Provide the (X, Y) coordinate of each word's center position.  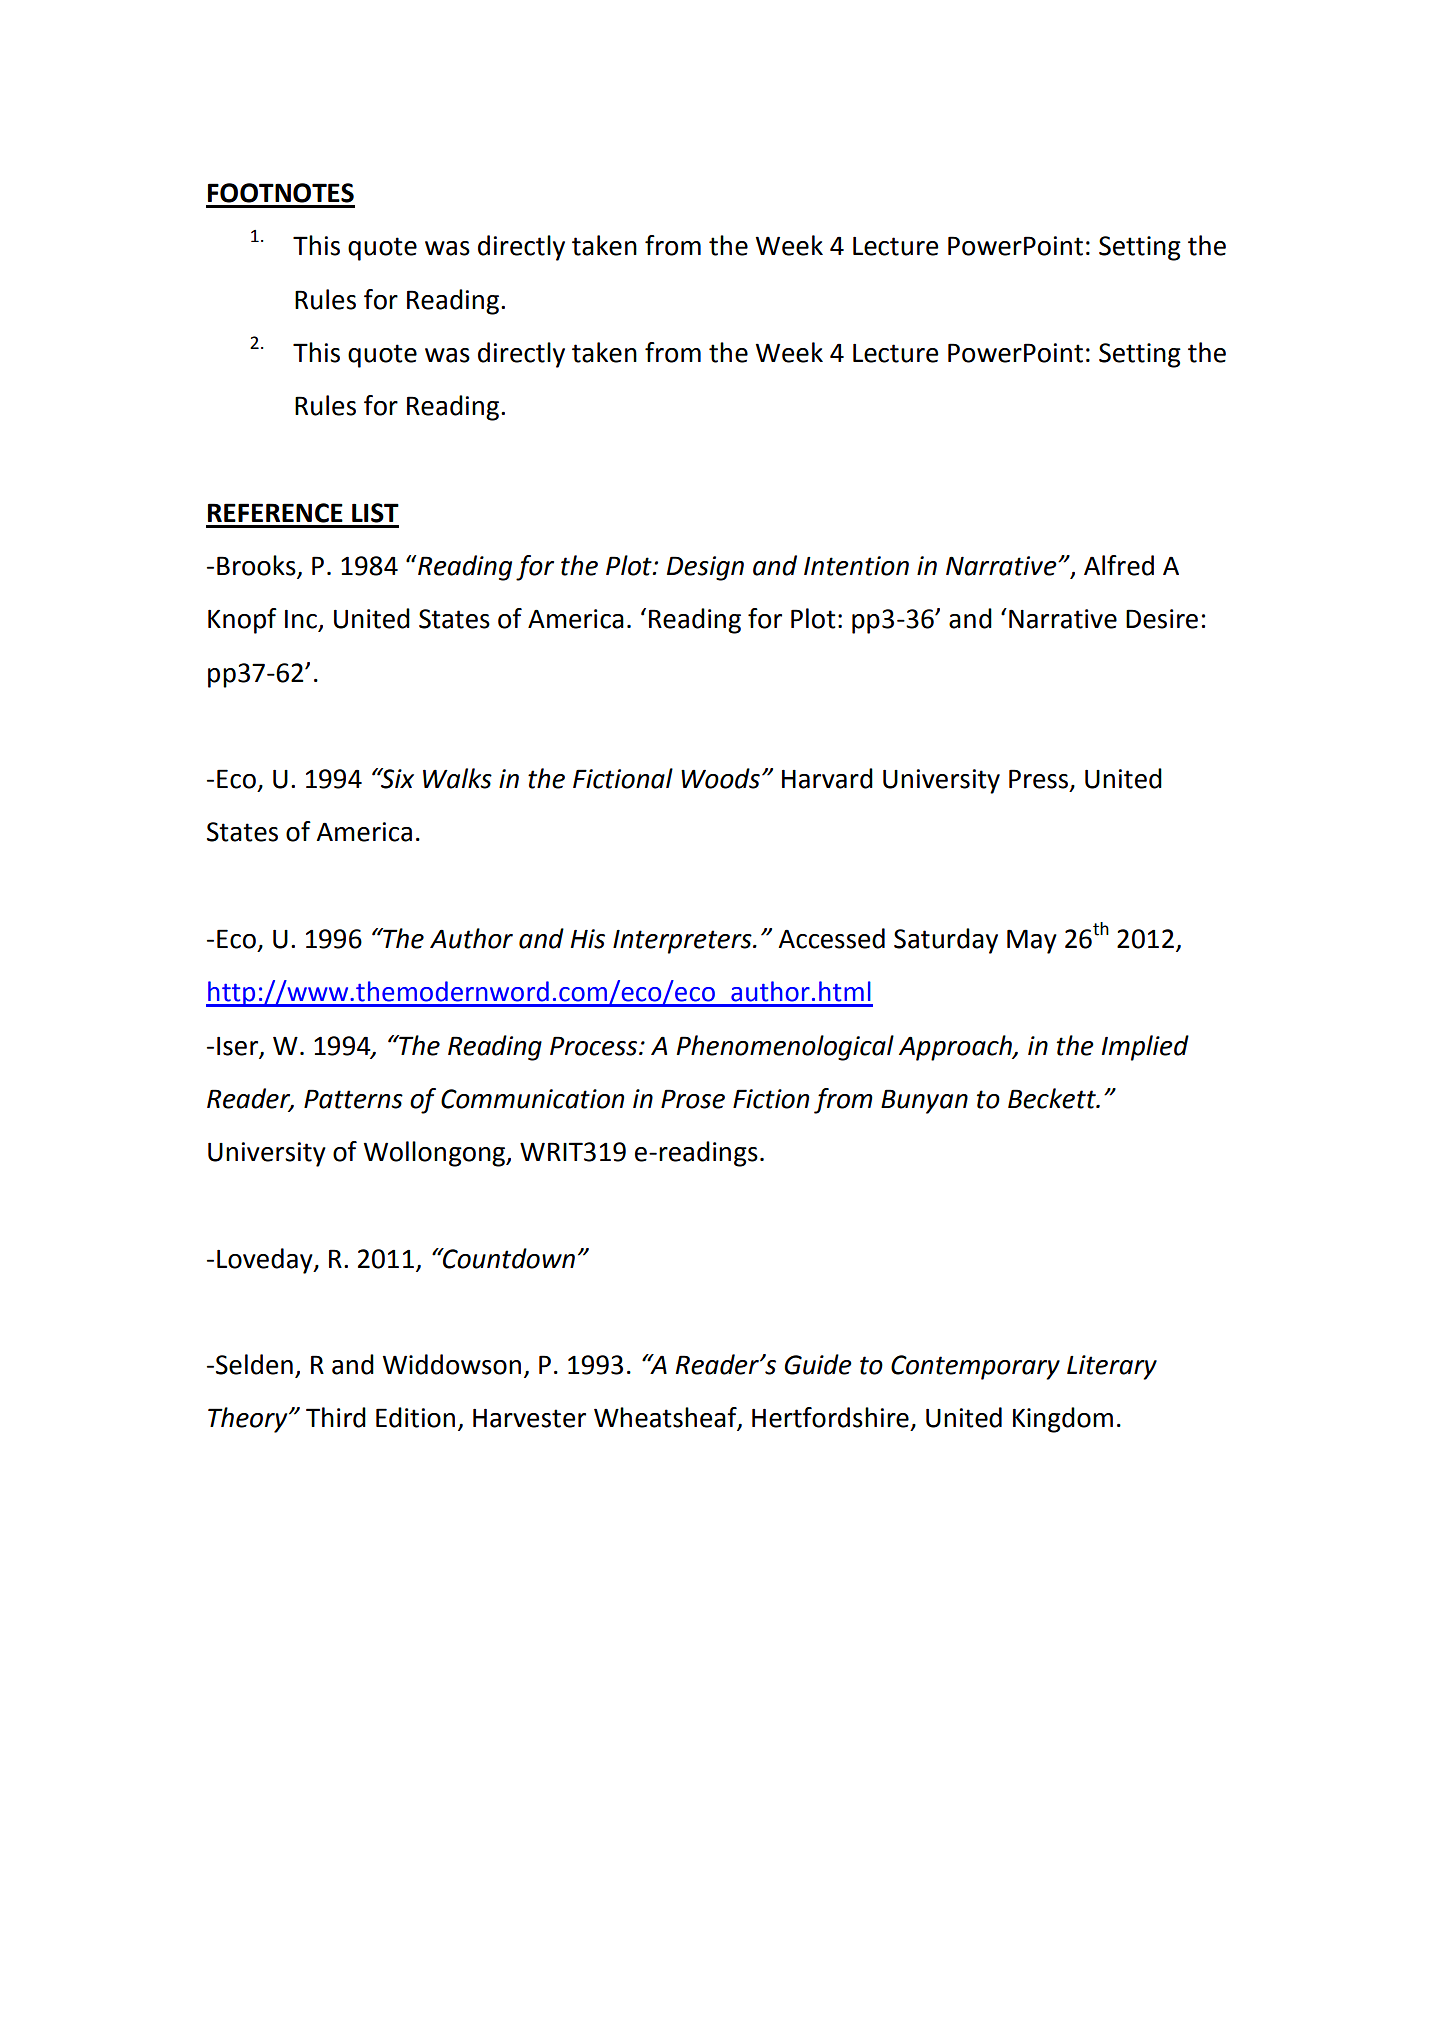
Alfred (1119, 565)
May (1032, 941)
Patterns (353, 1099)
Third (336, 1417)
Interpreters (683, 942)
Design (705, 568)
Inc (302, 620)
